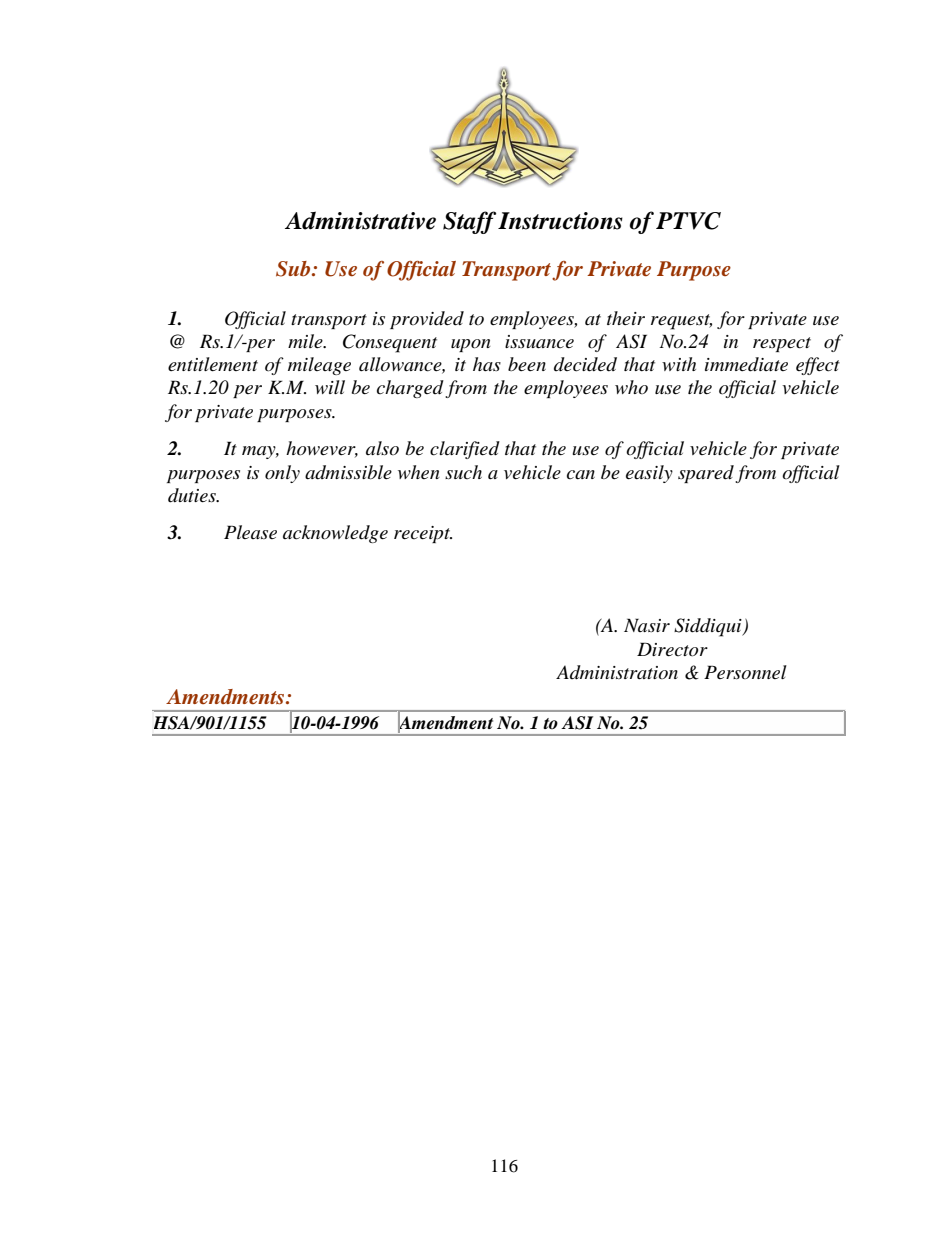  I want to click on clarified, so click(465, 450).
